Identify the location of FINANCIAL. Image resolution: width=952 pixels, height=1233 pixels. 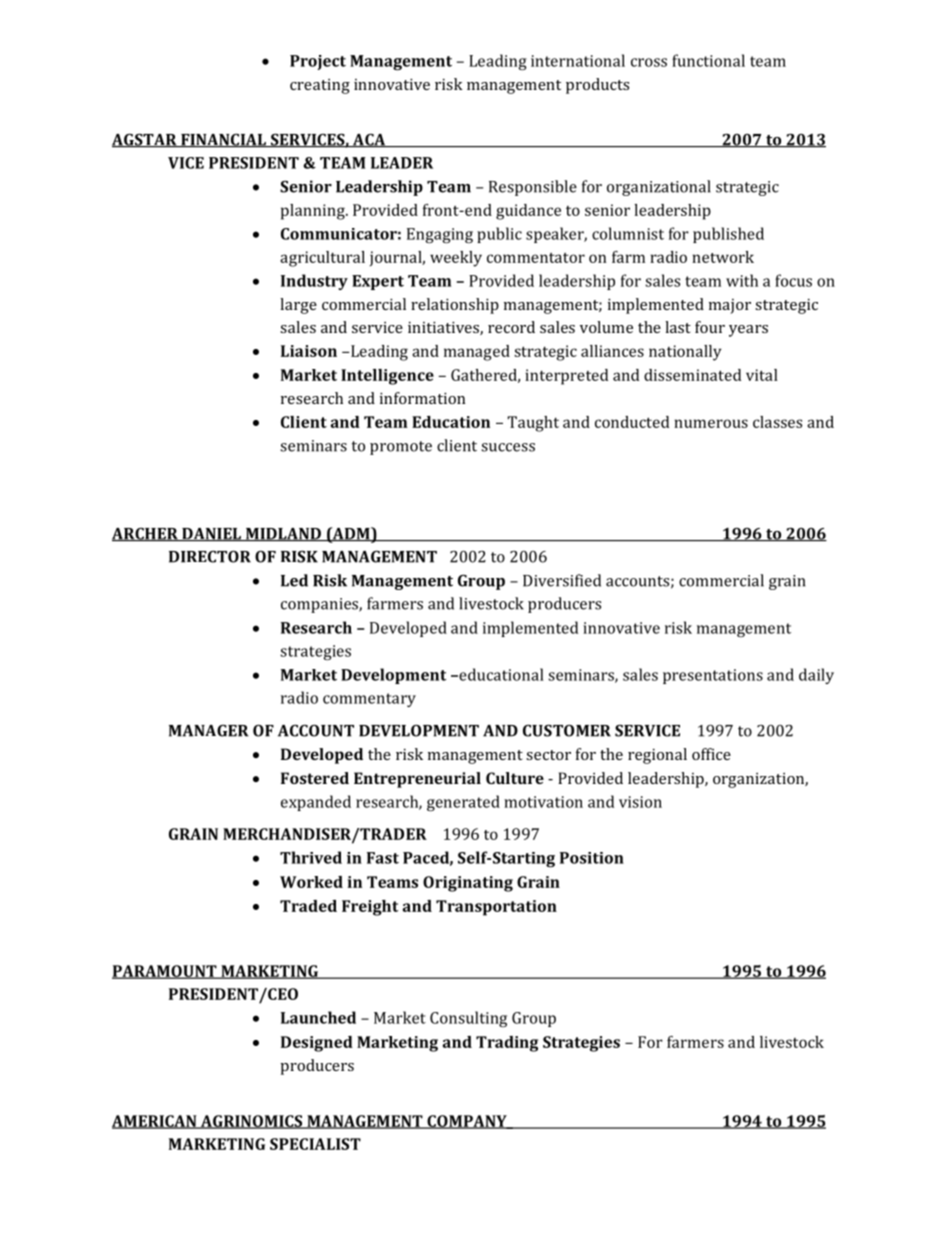
(223, 140).
